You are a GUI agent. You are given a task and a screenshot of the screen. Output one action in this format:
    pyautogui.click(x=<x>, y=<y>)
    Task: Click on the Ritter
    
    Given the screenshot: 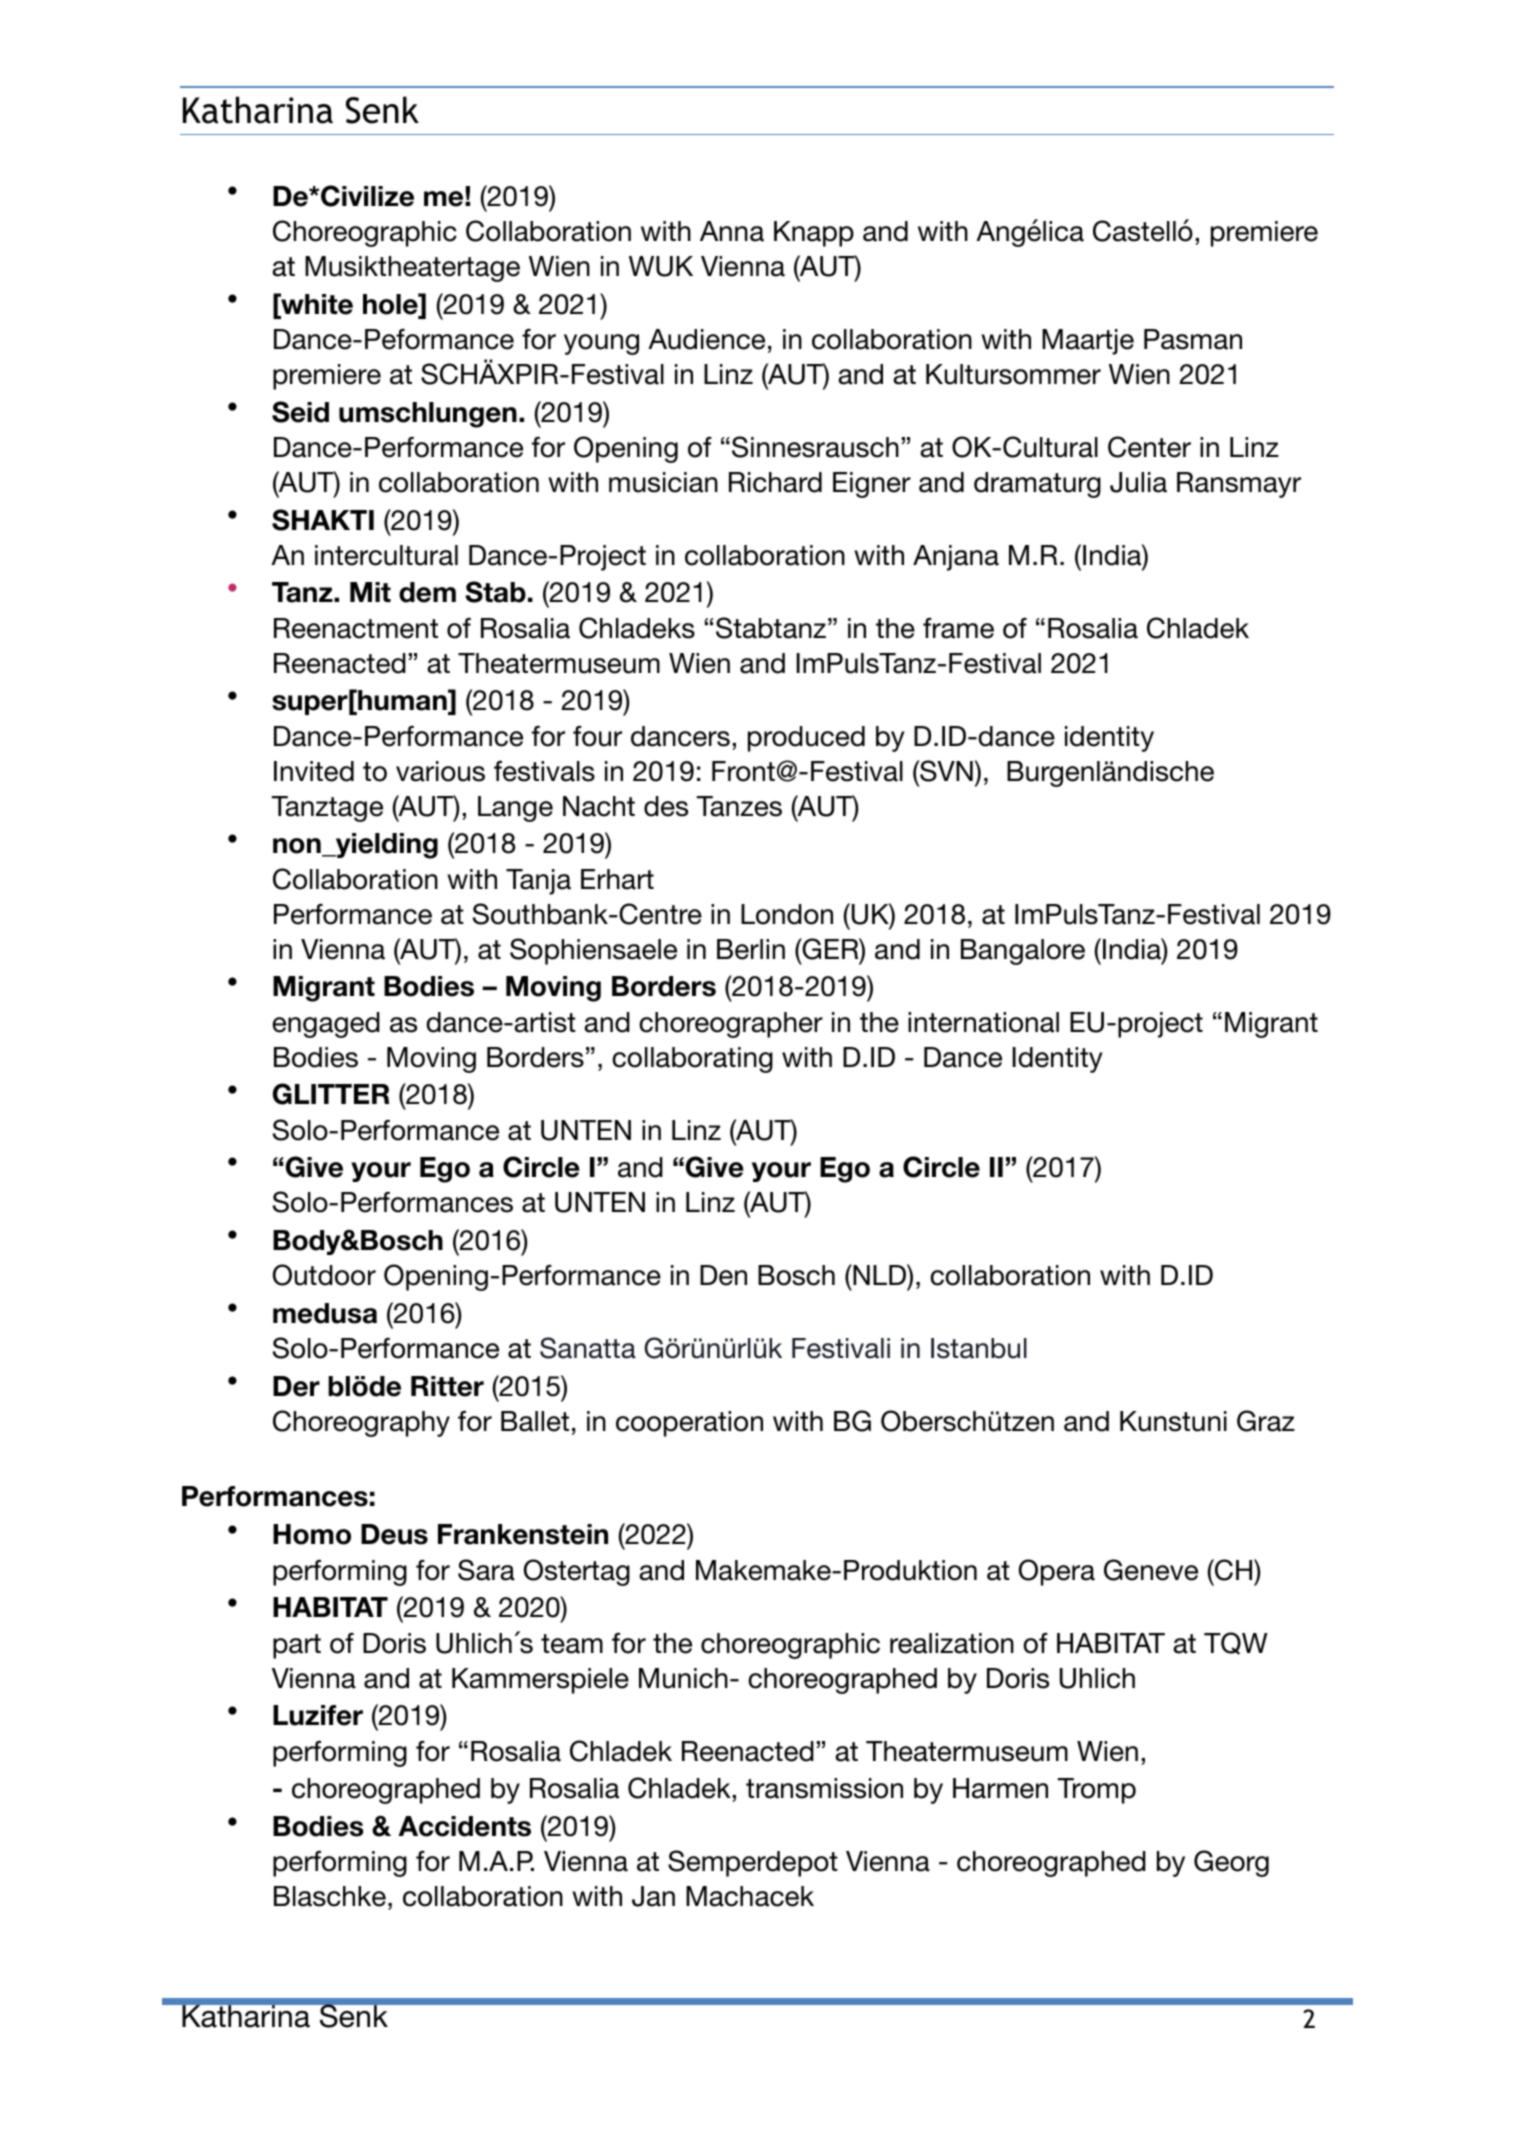 What is the action you would take?
    pyautogui.click(x=447, y=1386)
